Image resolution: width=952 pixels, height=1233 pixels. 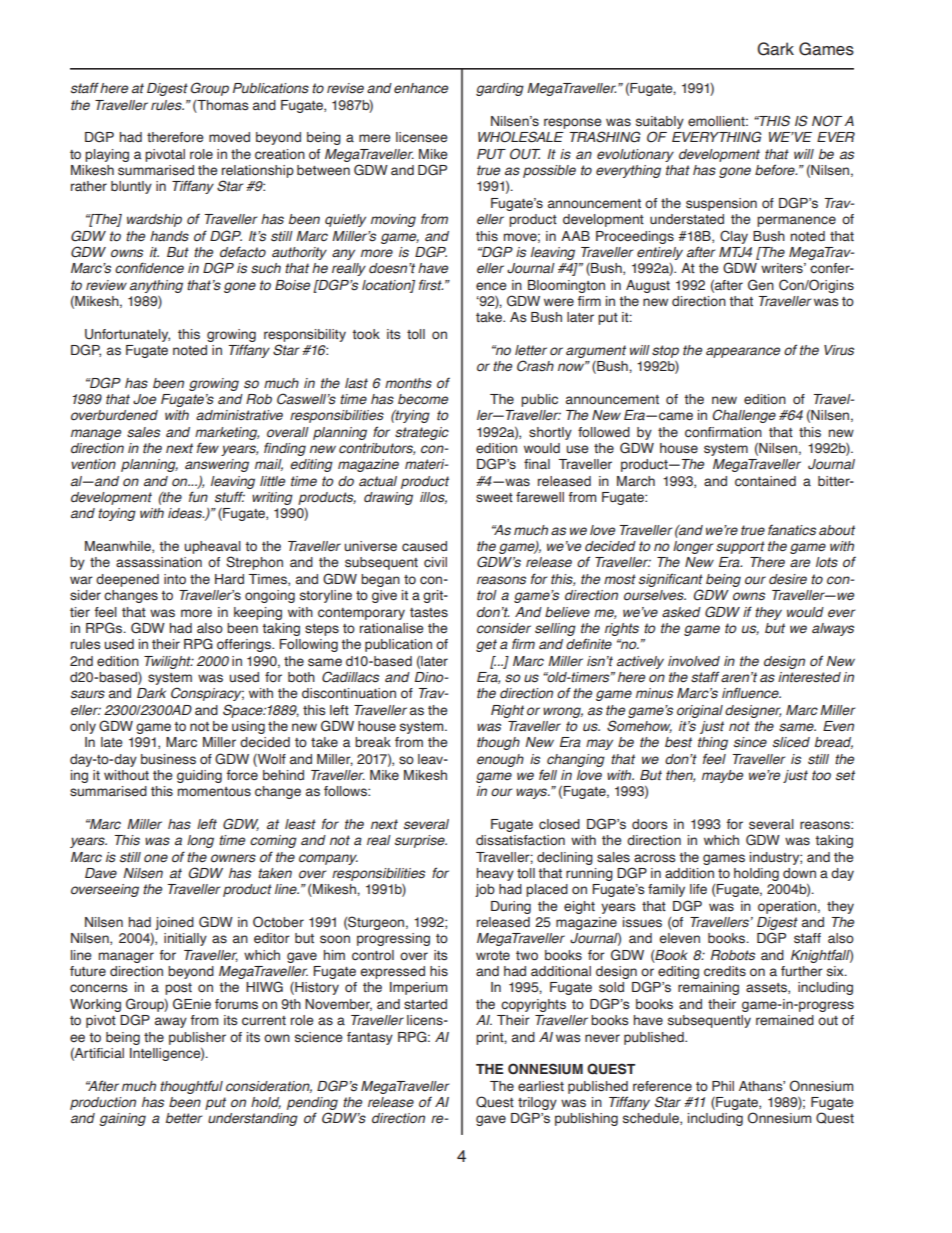 What do you see at coordinates (421, 88) in the document?
I see `enhance` at bounding box center [421, 88].
